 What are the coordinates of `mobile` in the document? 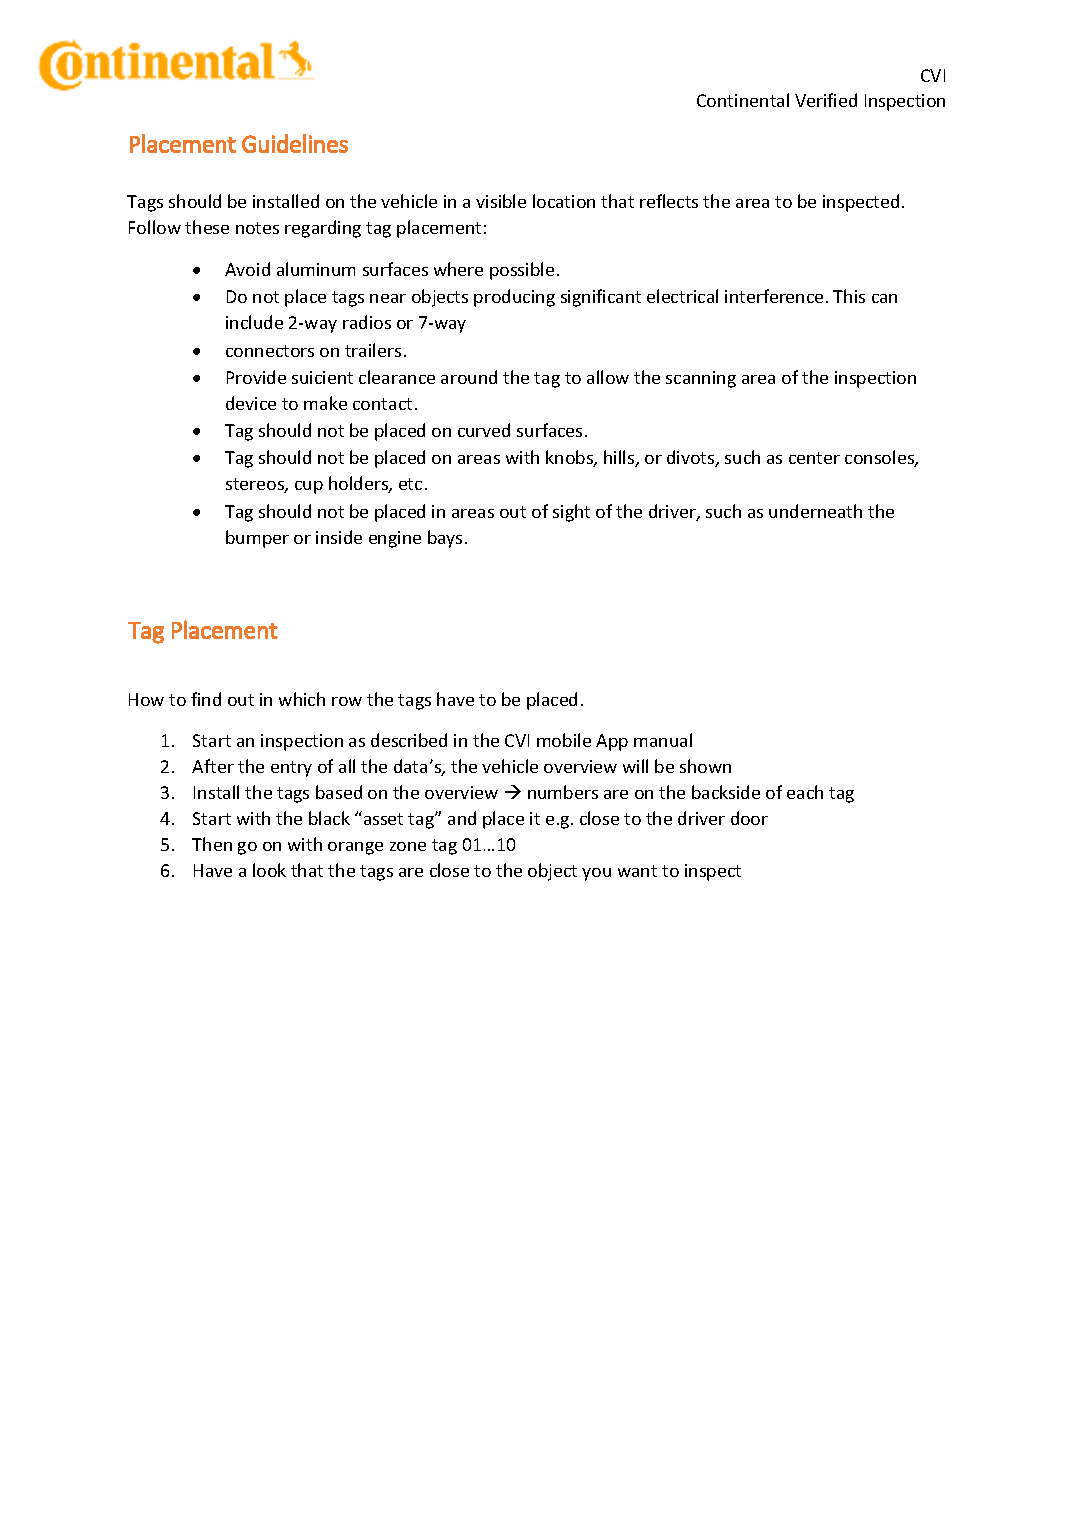 It's located at (564, 740).
